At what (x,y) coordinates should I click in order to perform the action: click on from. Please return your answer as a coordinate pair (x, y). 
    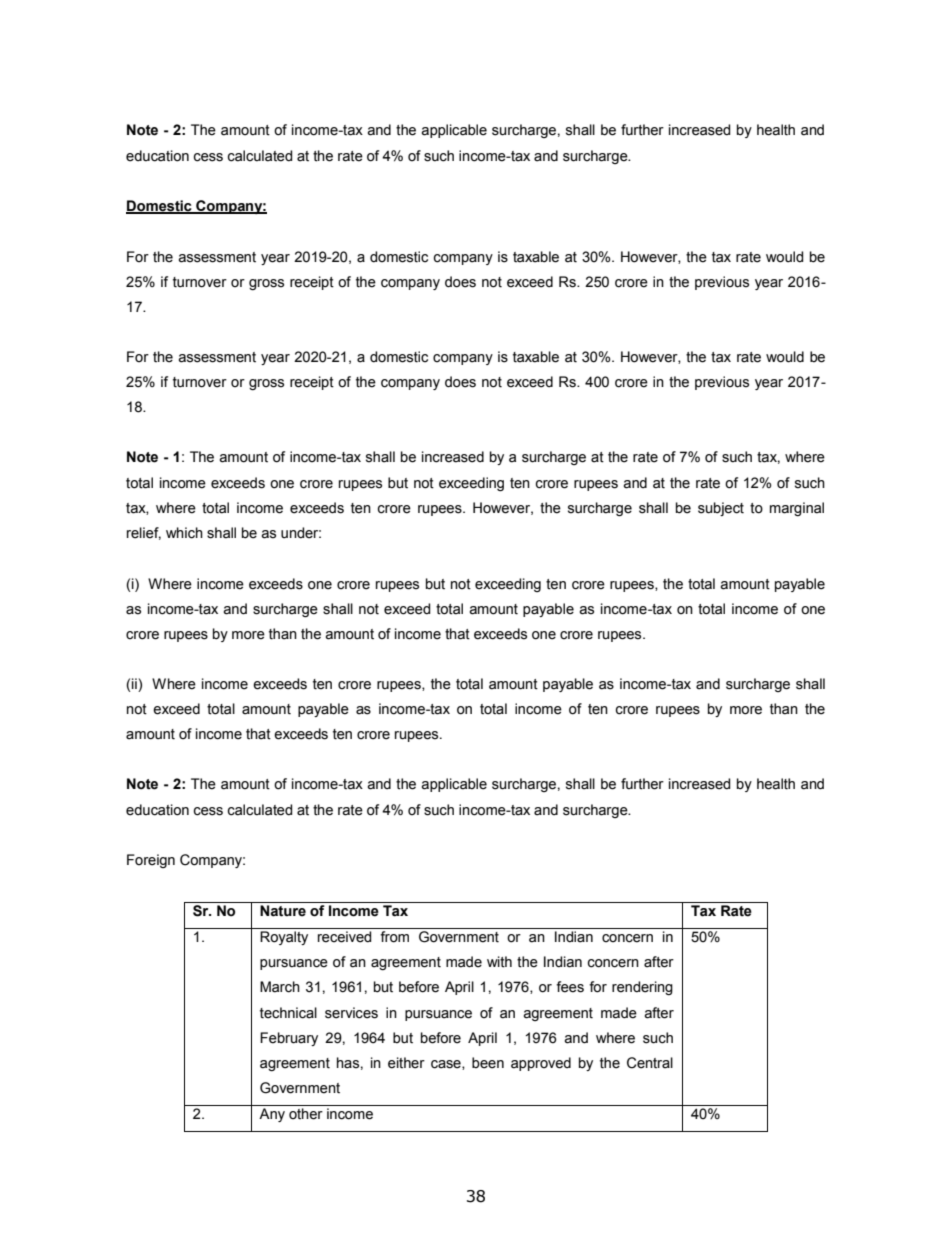
    Looking at the image, I should click on (394, 937).
